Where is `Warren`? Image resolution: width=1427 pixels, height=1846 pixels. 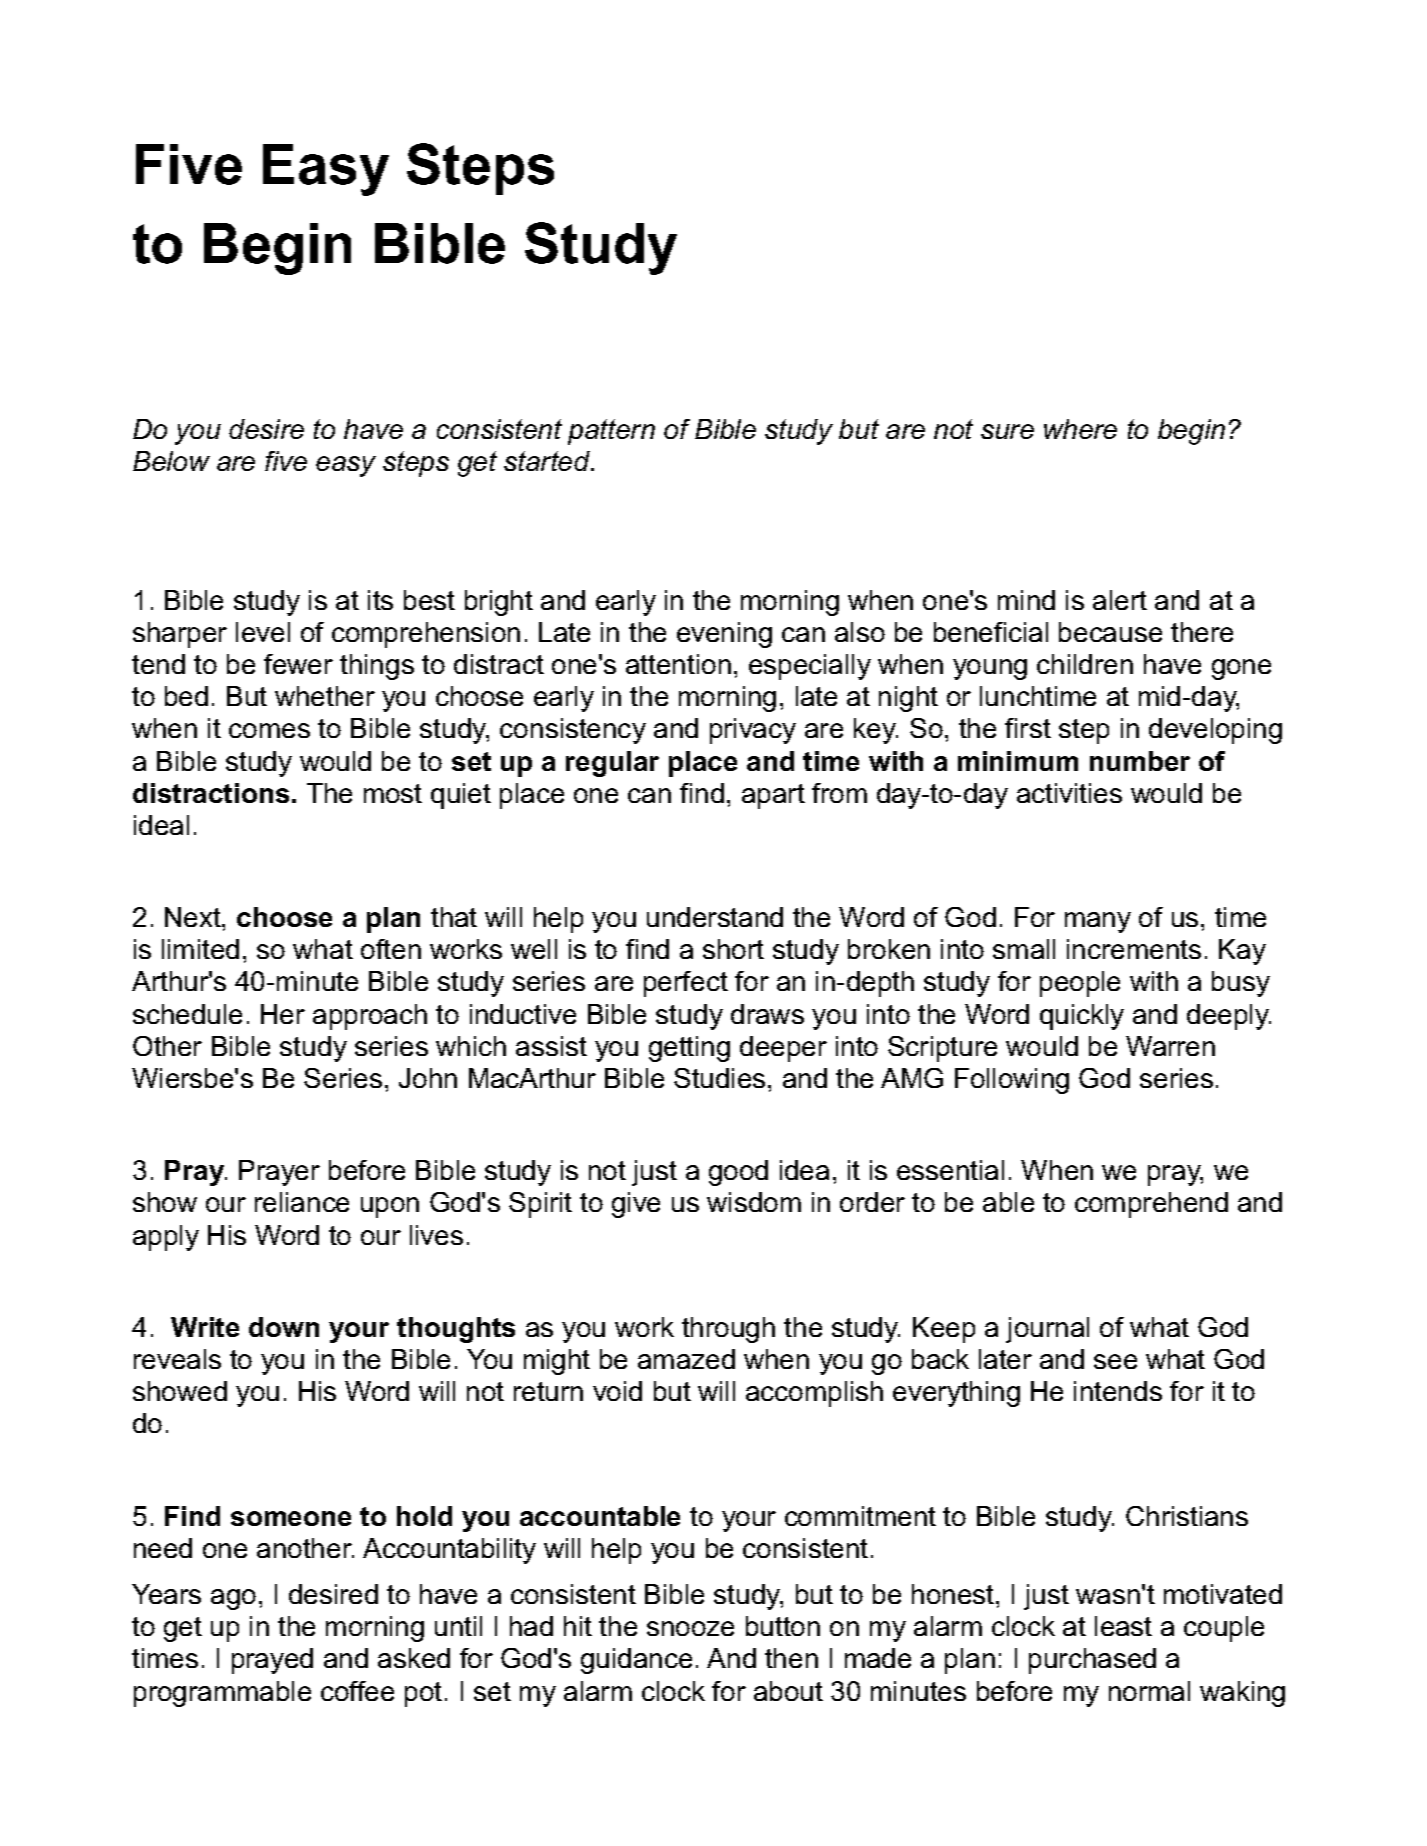 Warren is located at coordinates (1170, 1046).
